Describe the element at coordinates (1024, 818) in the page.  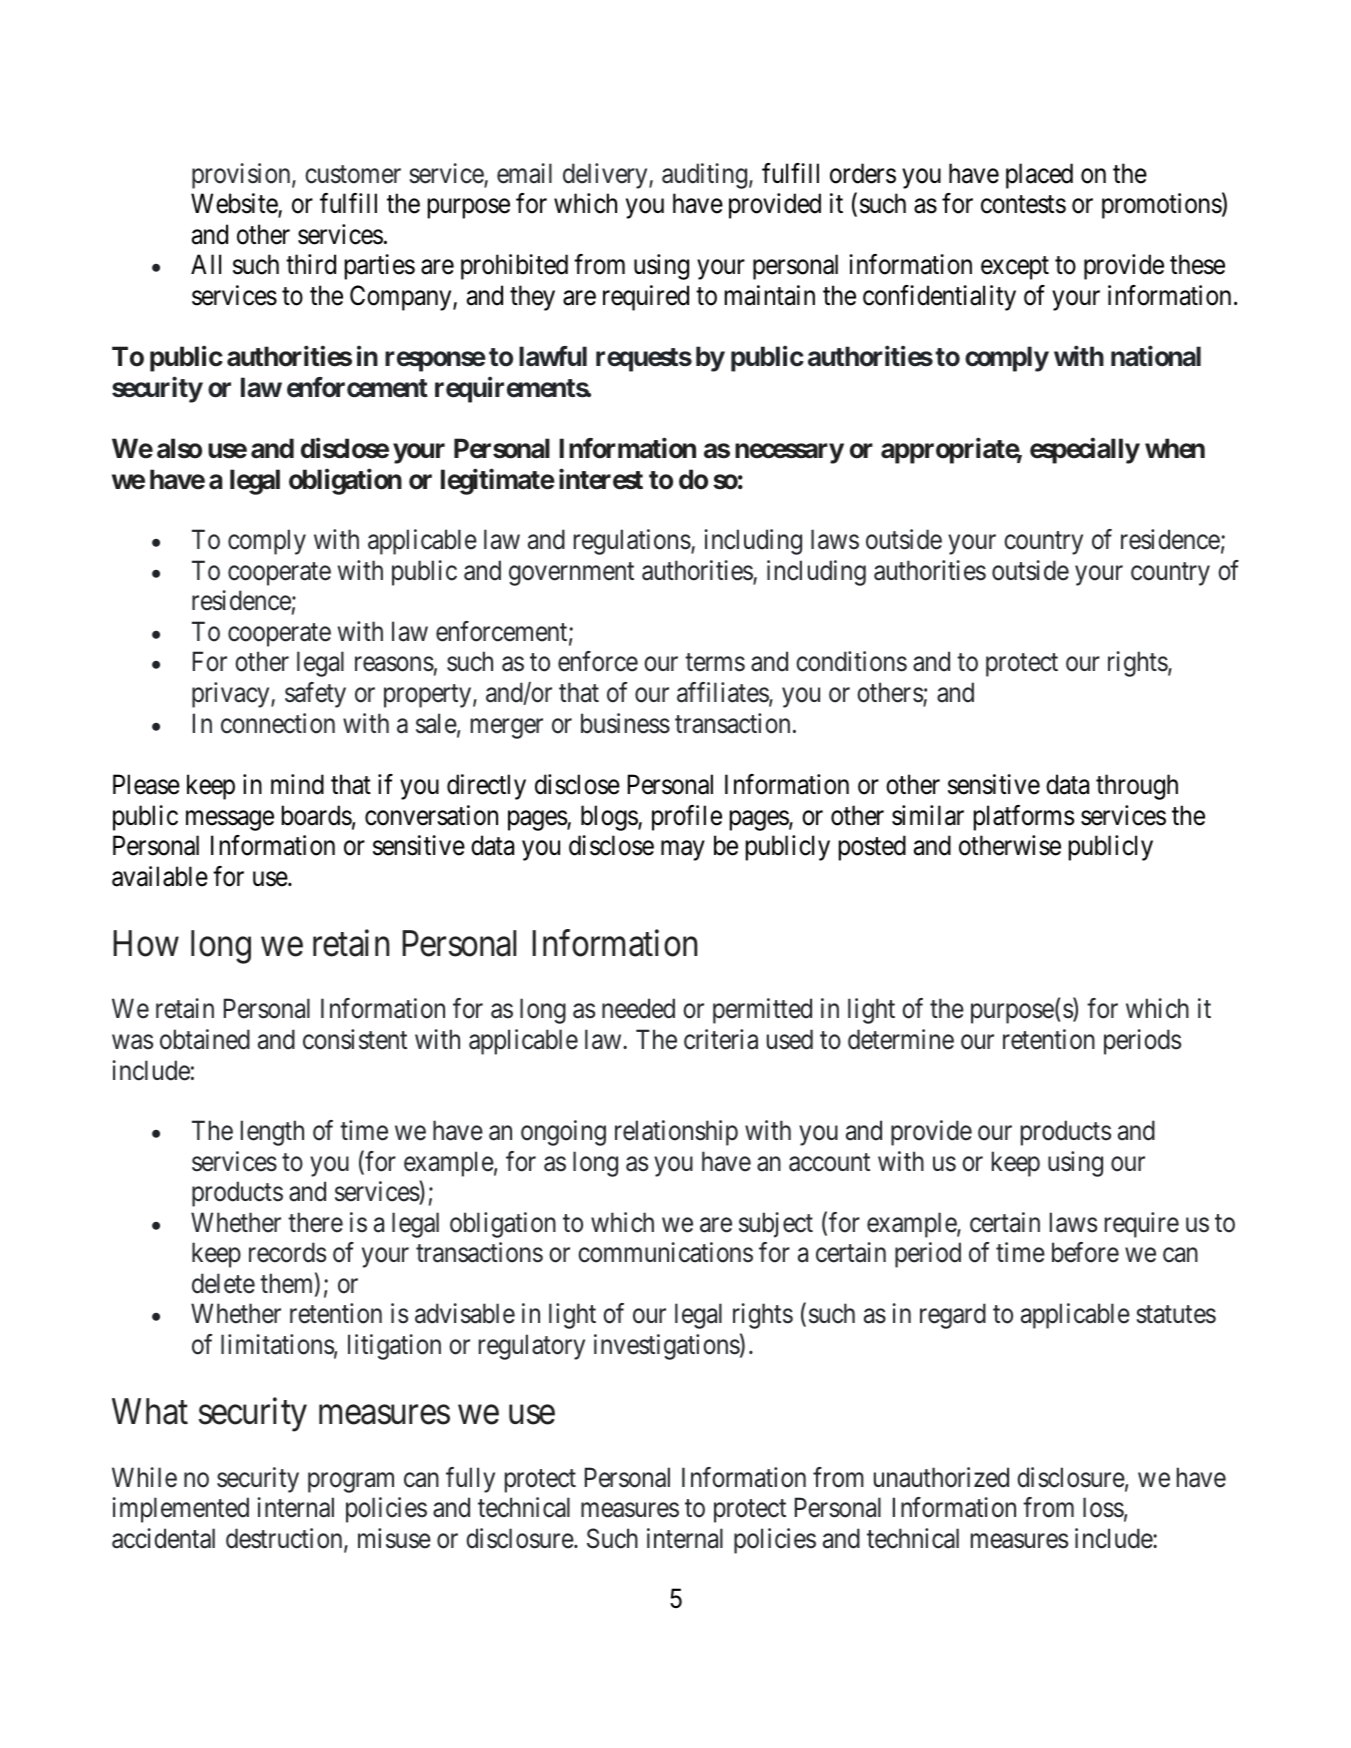
I see `platforms` at that location.
